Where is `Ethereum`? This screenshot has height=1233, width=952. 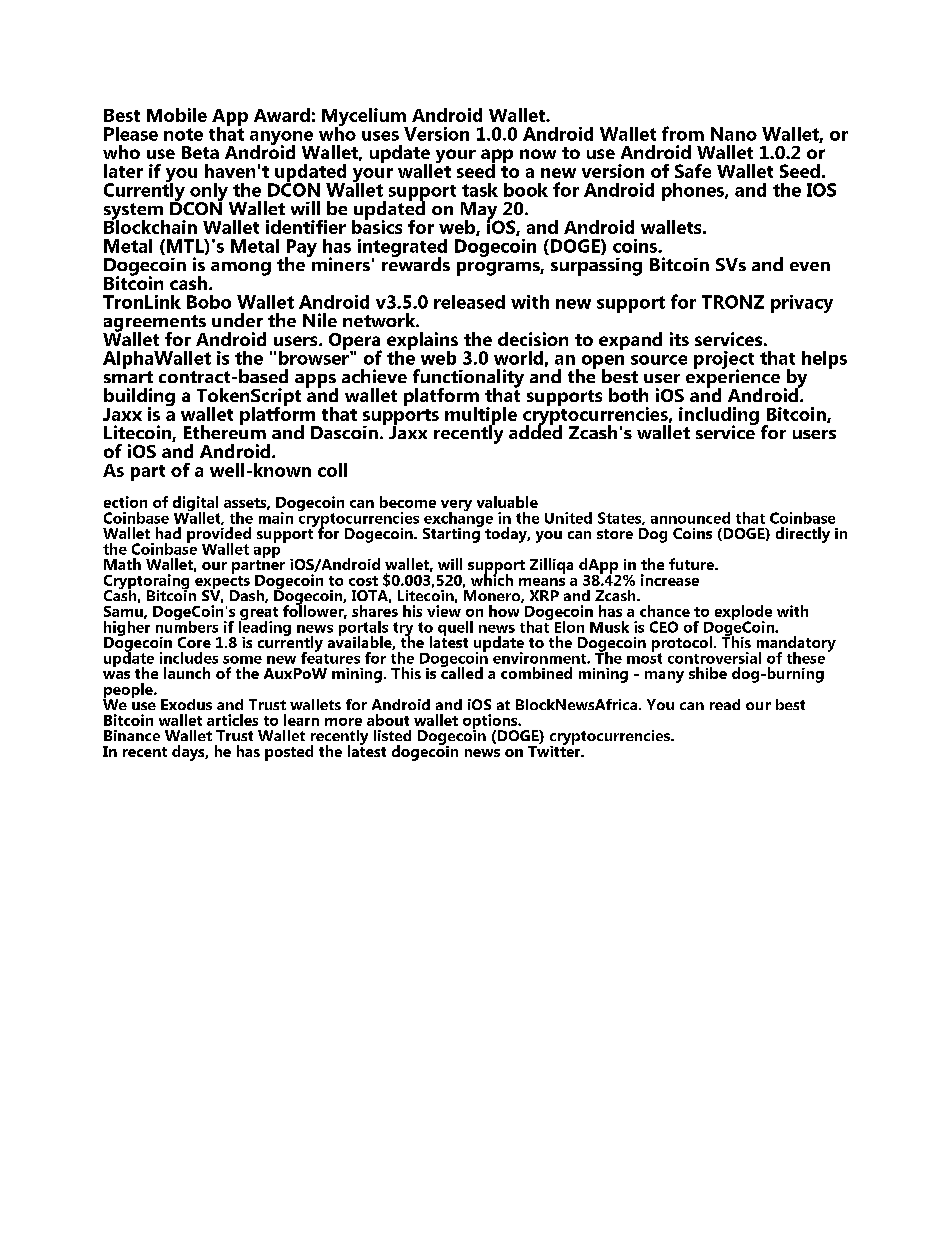 Ethereum is located at coordinates (225, 431).
